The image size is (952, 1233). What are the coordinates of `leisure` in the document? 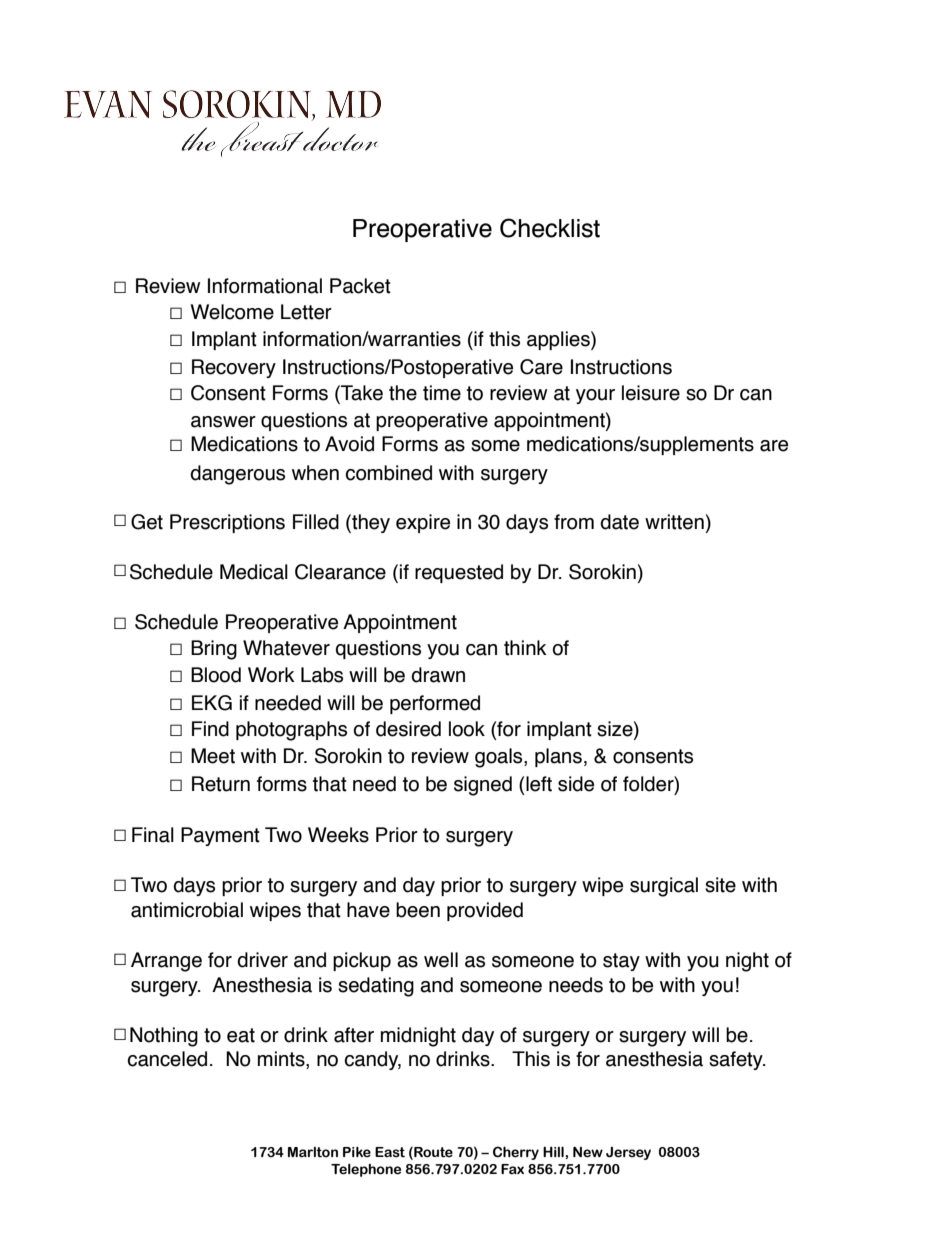 It's located at (651, 393).
